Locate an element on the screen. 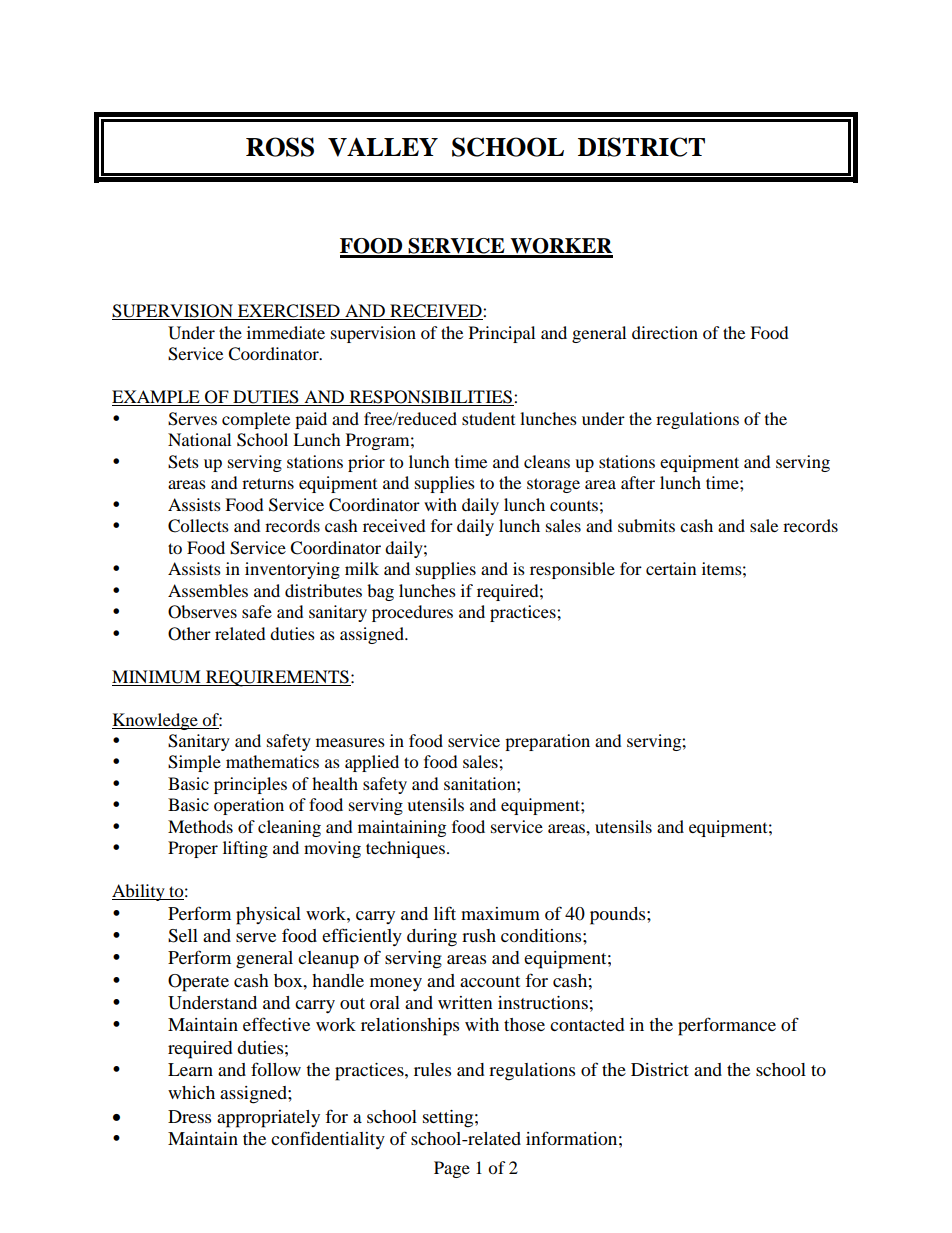  ROSS is located at coordinates (280, 147).
